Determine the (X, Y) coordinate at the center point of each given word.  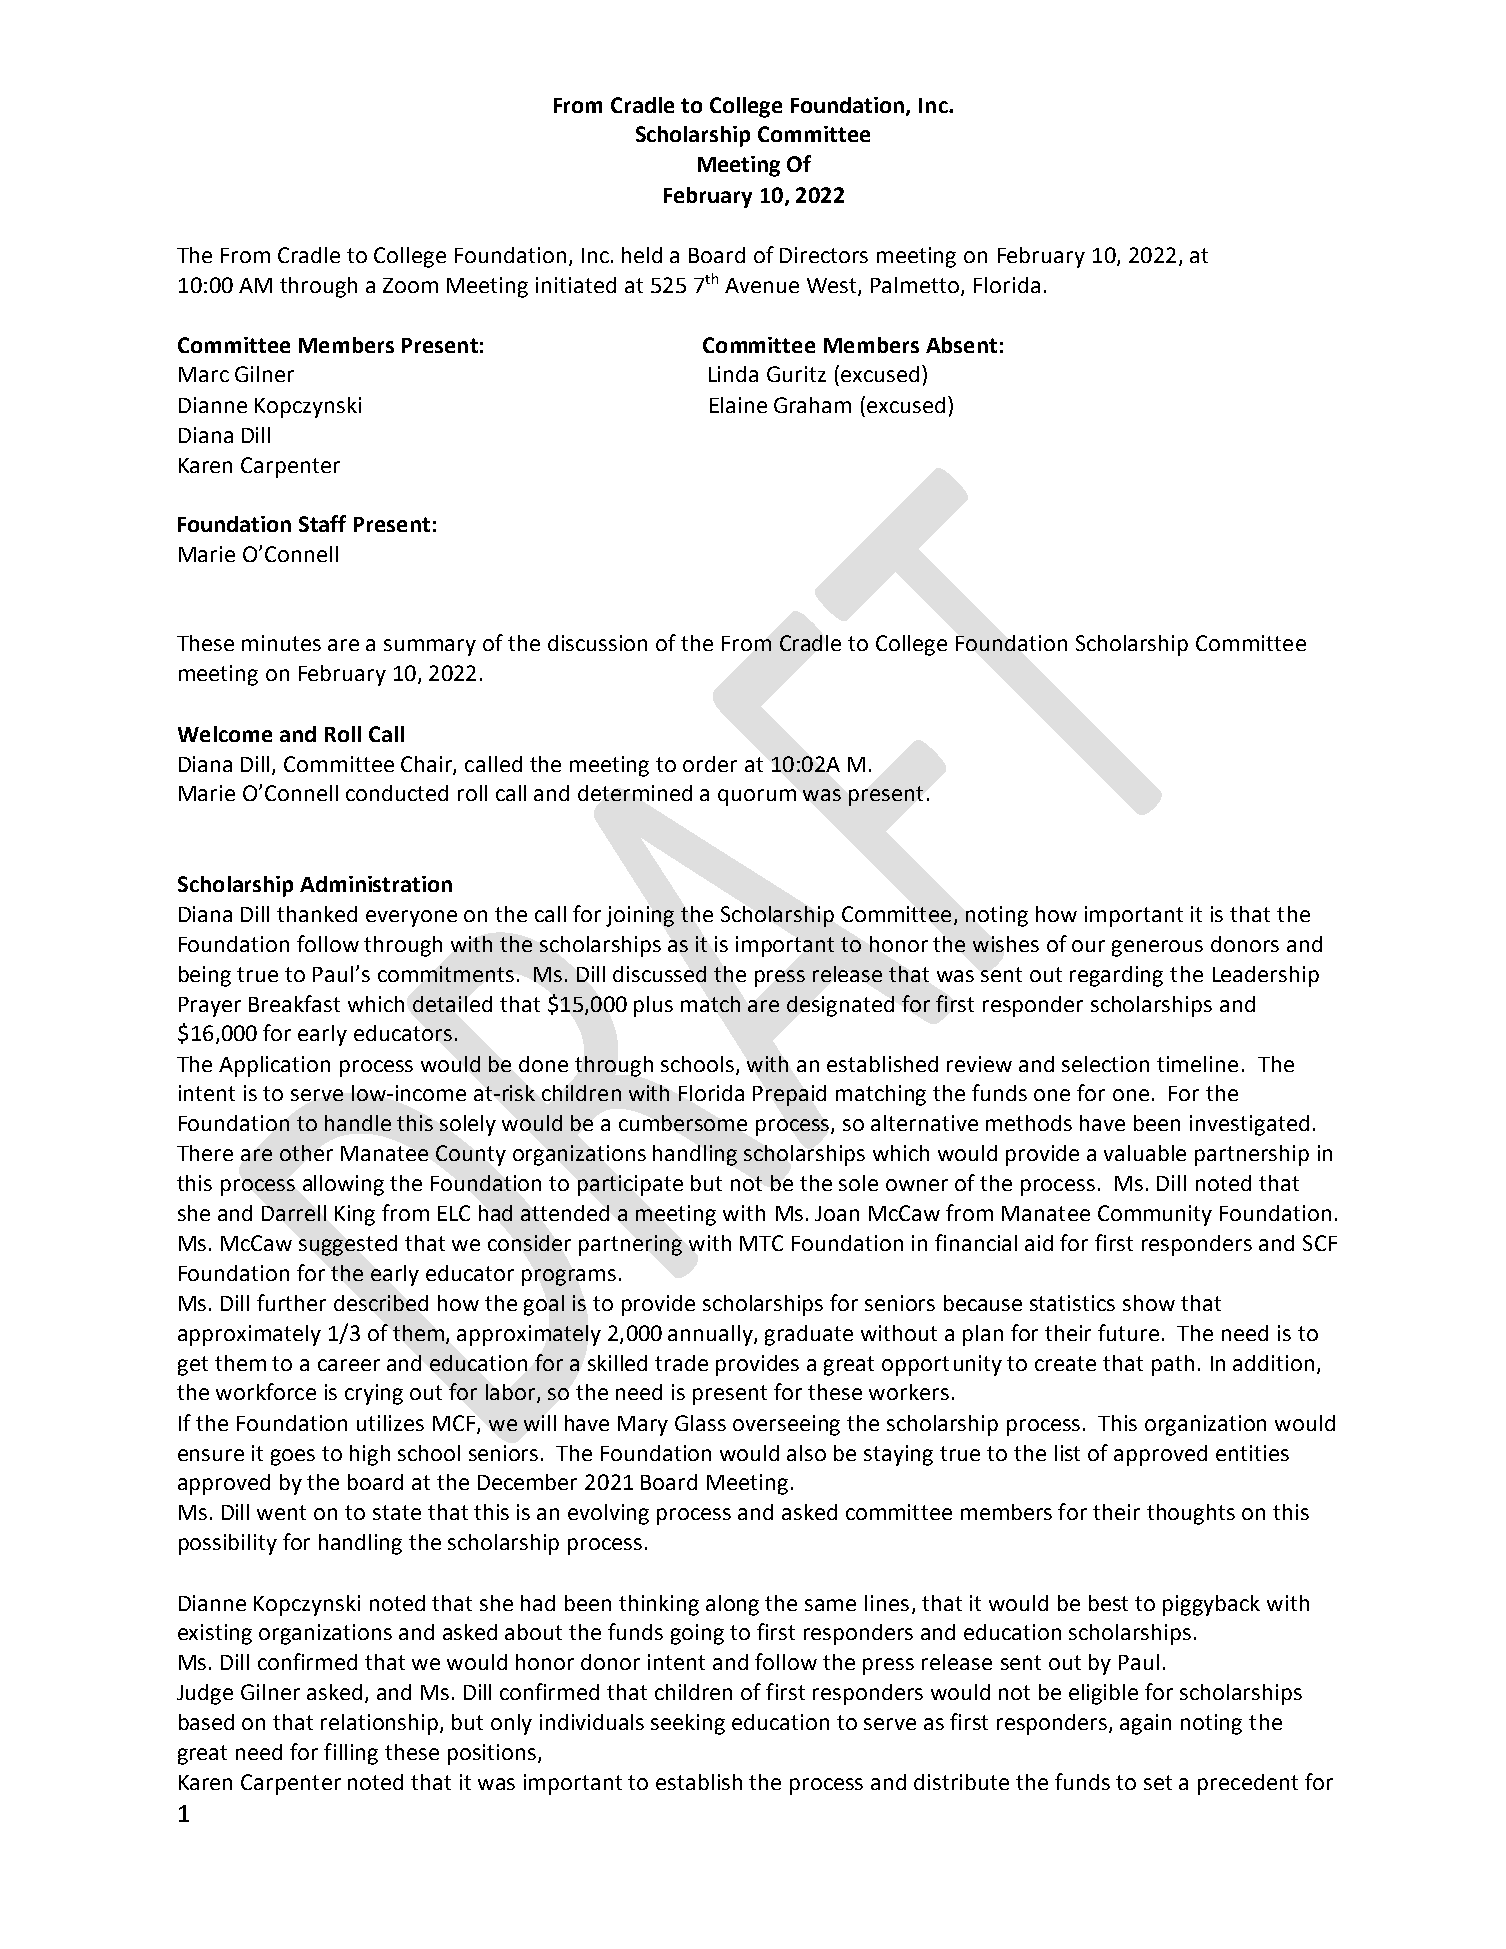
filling (351, 1754)
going (697, 1634)
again (1145, 1724)
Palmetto (916, 286)
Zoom (410, 285)
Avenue (762, 285)
